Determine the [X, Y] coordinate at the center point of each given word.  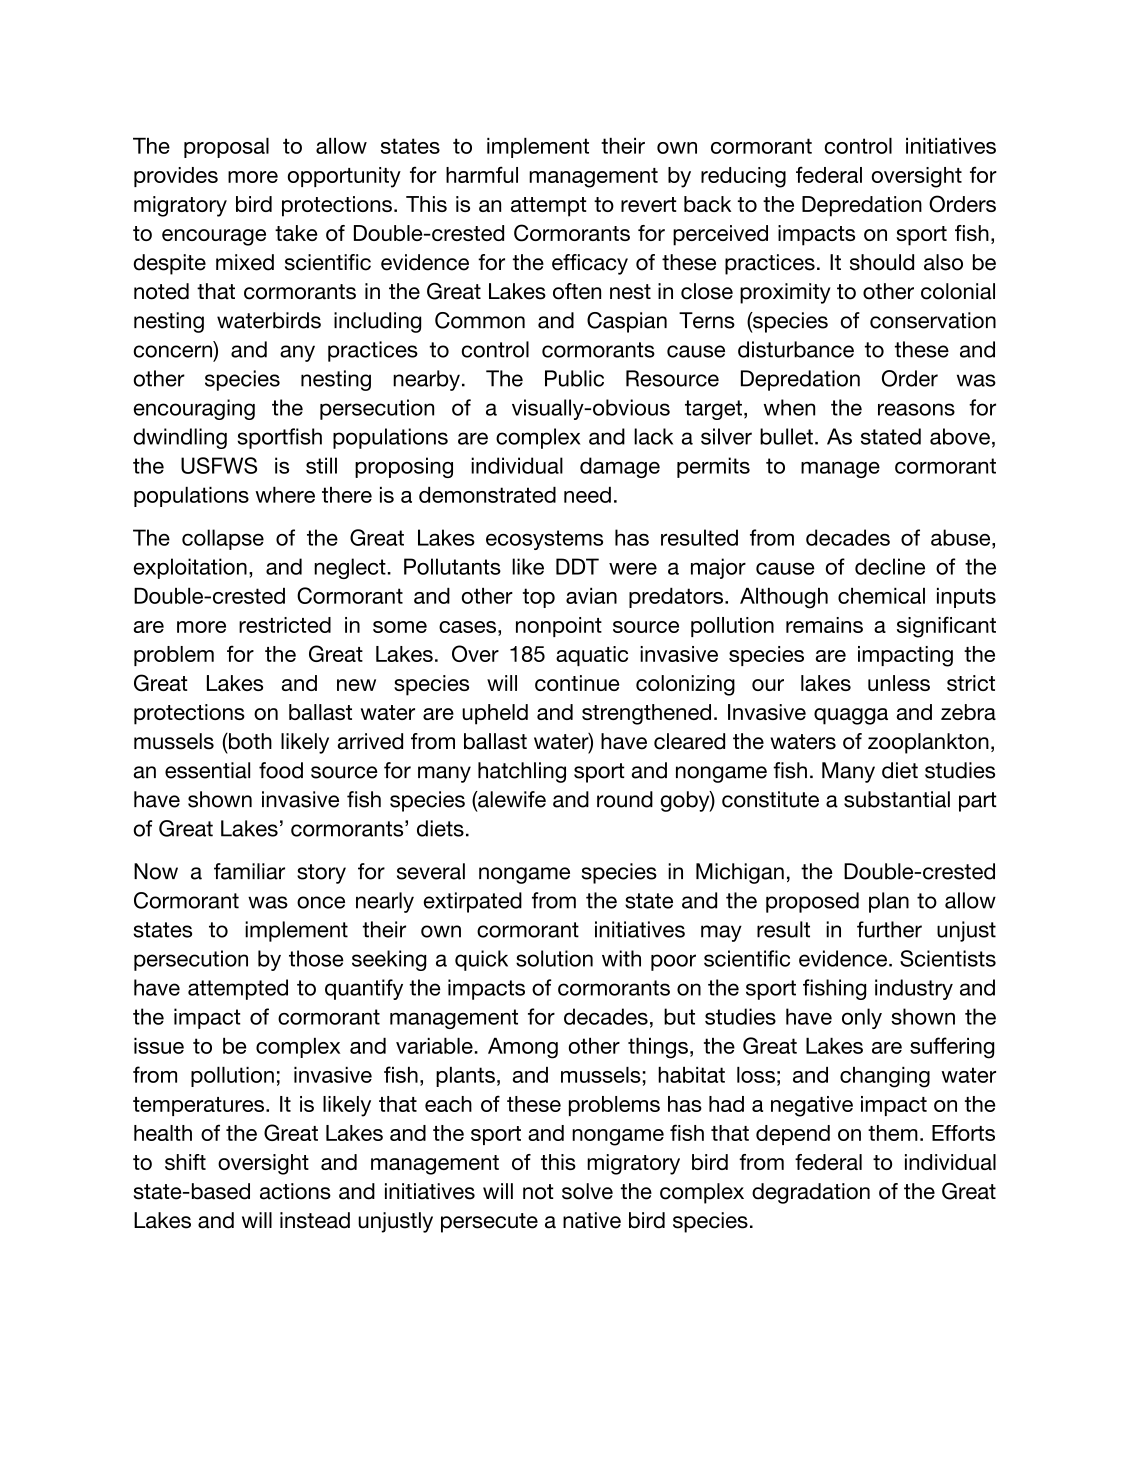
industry [914, 989]
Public [574, 378]
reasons [916, 409]
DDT [577, 566]
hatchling [522, 772]
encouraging [194, 409]
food [281, 770]
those [316, 958]
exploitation [190, 568]
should [882, 262]
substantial [897, 799]
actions [295, 1191]
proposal [226, 148]
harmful [482, 174]
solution [554, 958]
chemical [881, 596]
